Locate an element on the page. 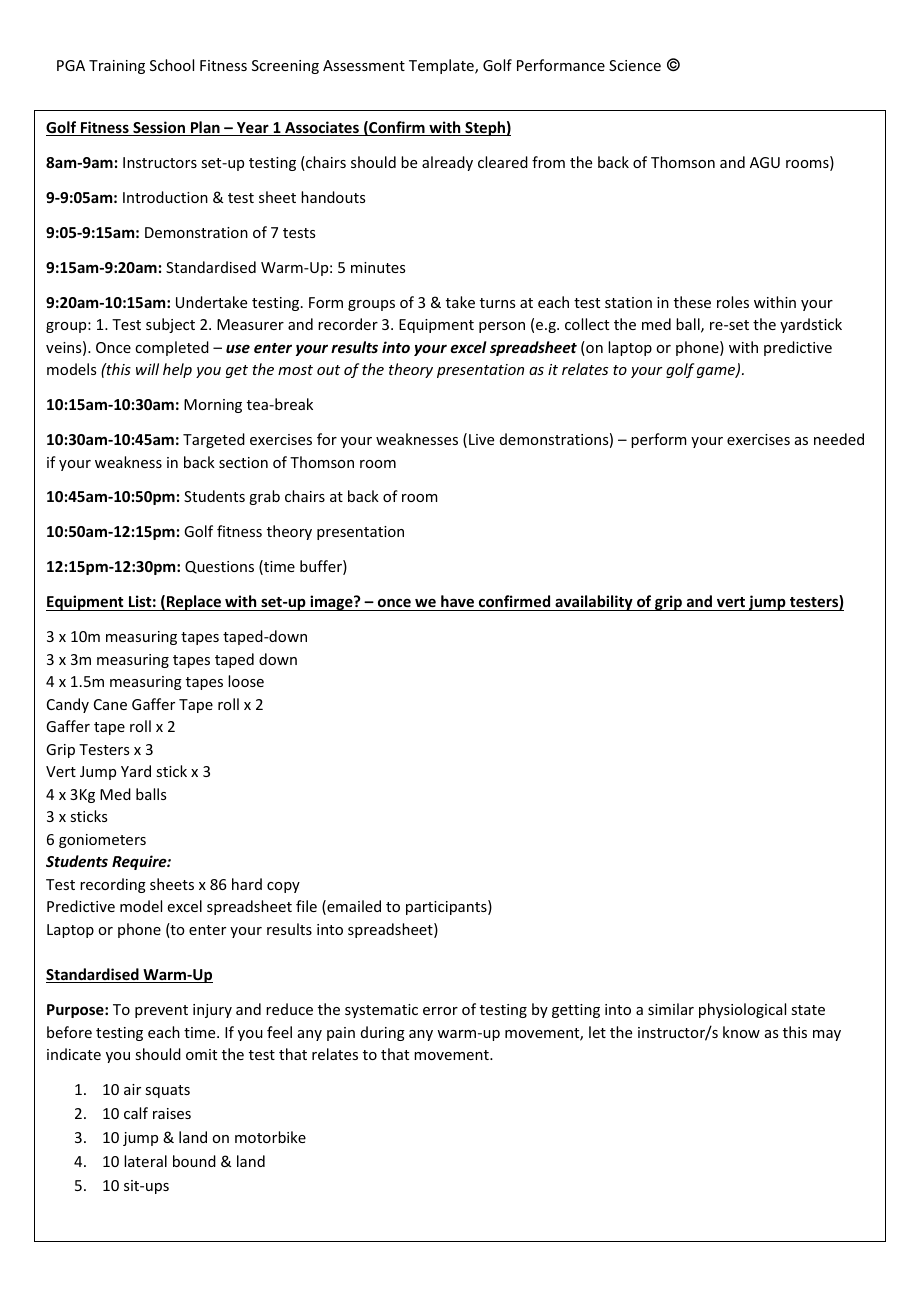  needed is located at coordinates (839, 439).
